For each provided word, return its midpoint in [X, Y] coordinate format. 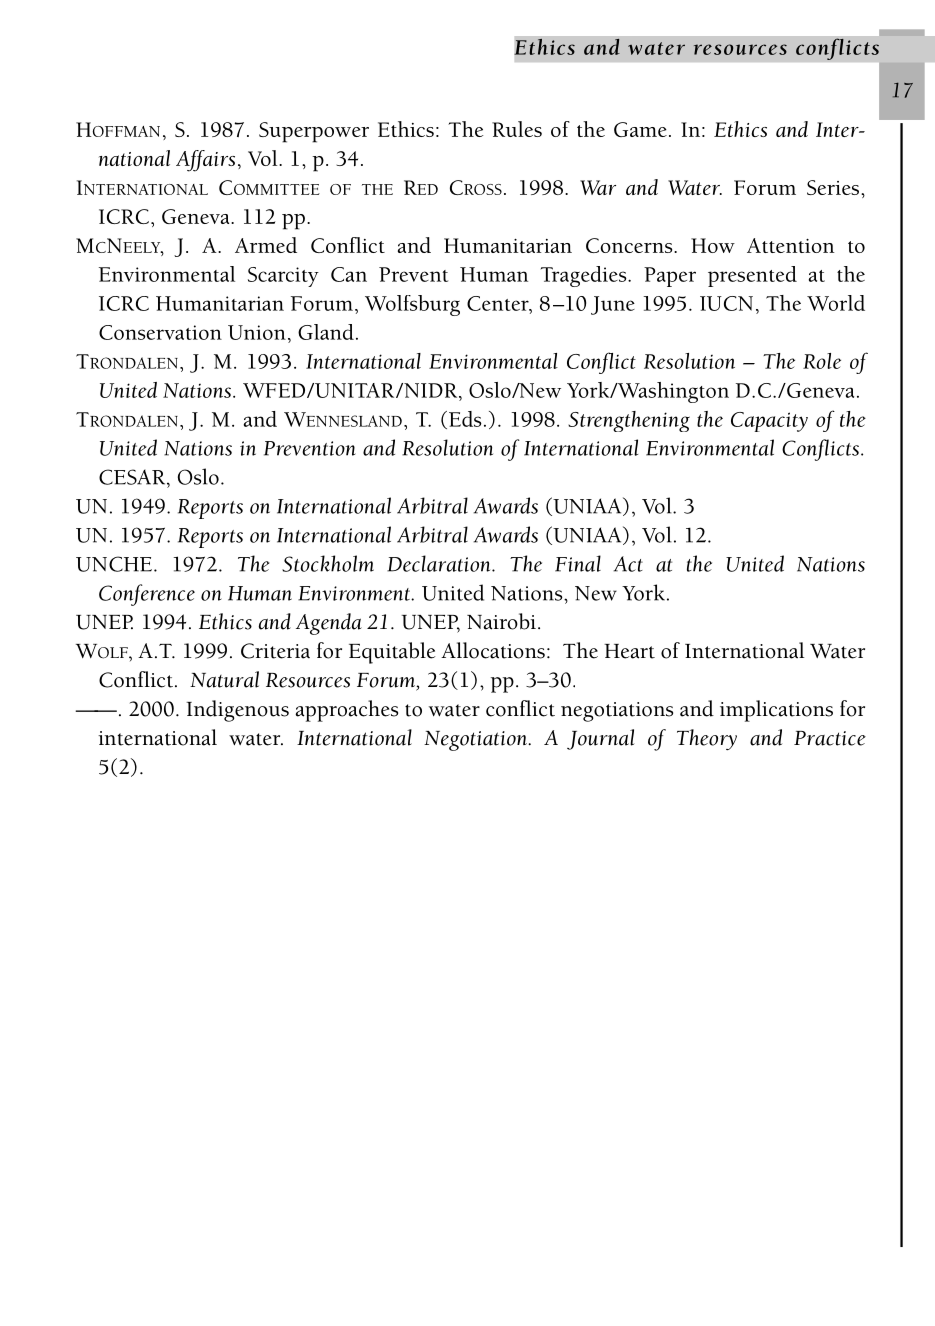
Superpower [314, 132]
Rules [517, 129]
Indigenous [237, 711]
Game [640, 129]
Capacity [769, 422]
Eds [464, 420]
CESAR [133, 477]
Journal [601, 739]
